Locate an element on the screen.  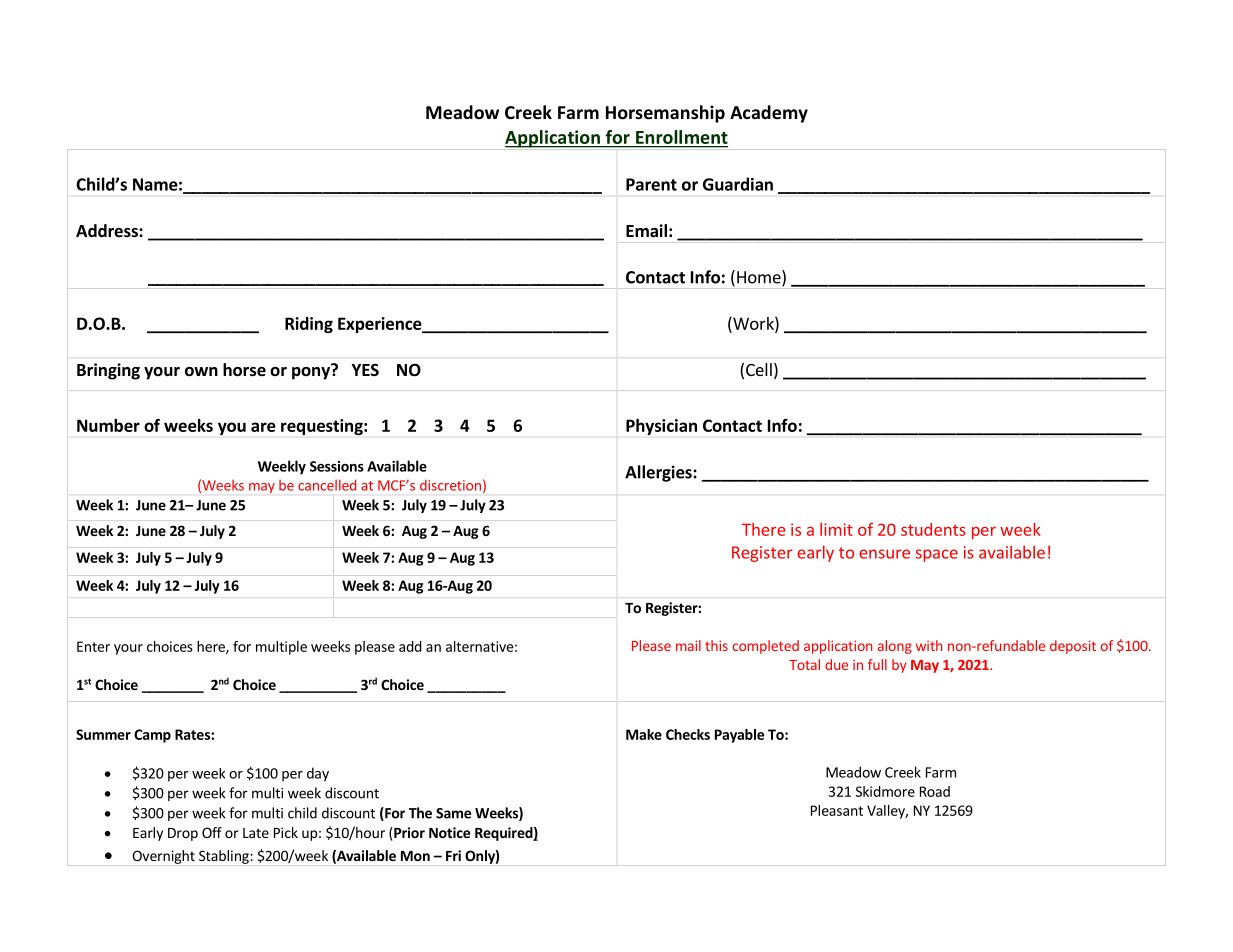
Physician is located at coordinates (661, 427).
